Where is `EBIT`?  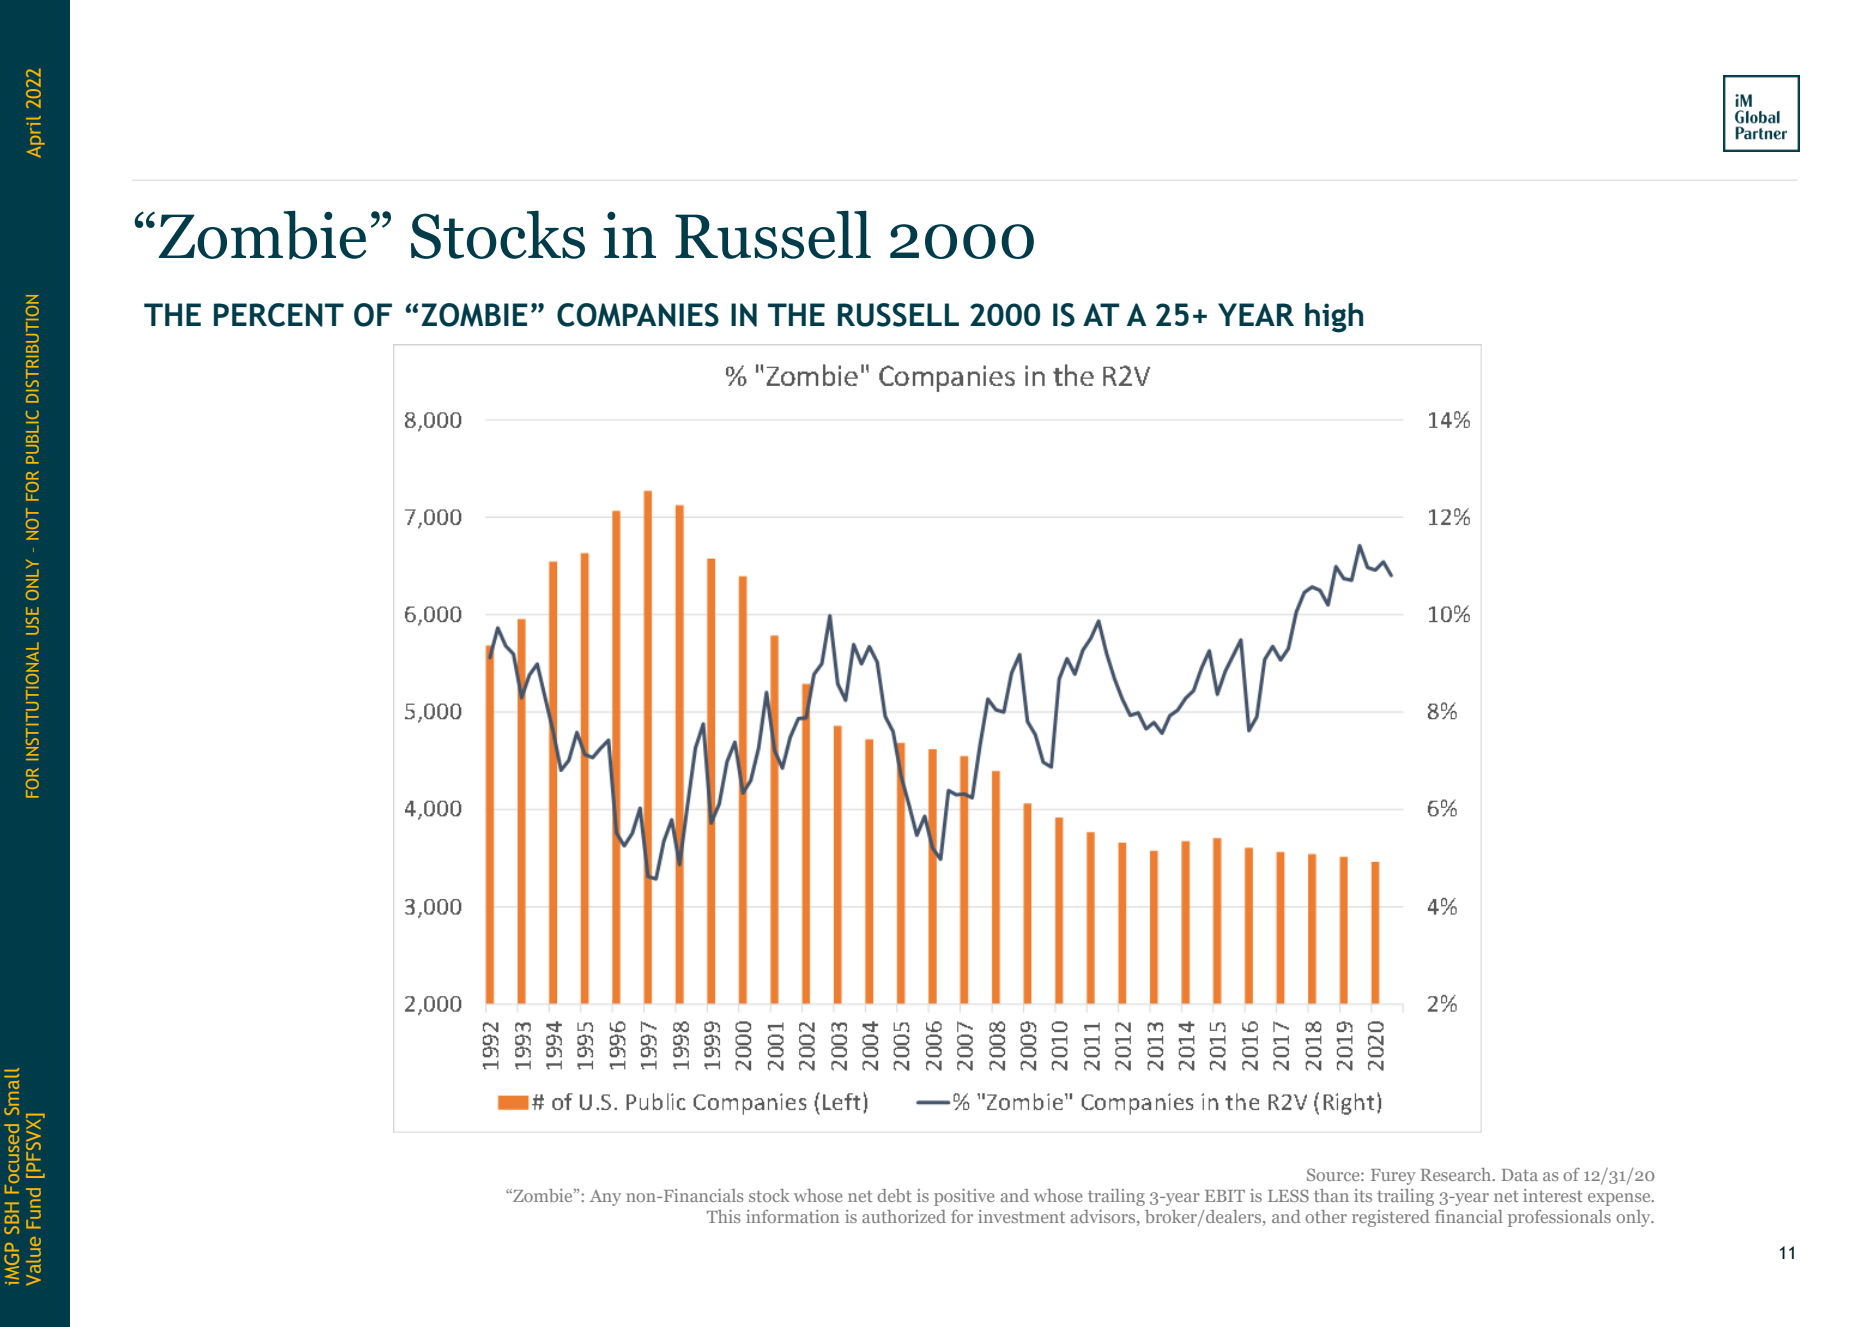 EBIT is located at coordinates (1225, 1196).
